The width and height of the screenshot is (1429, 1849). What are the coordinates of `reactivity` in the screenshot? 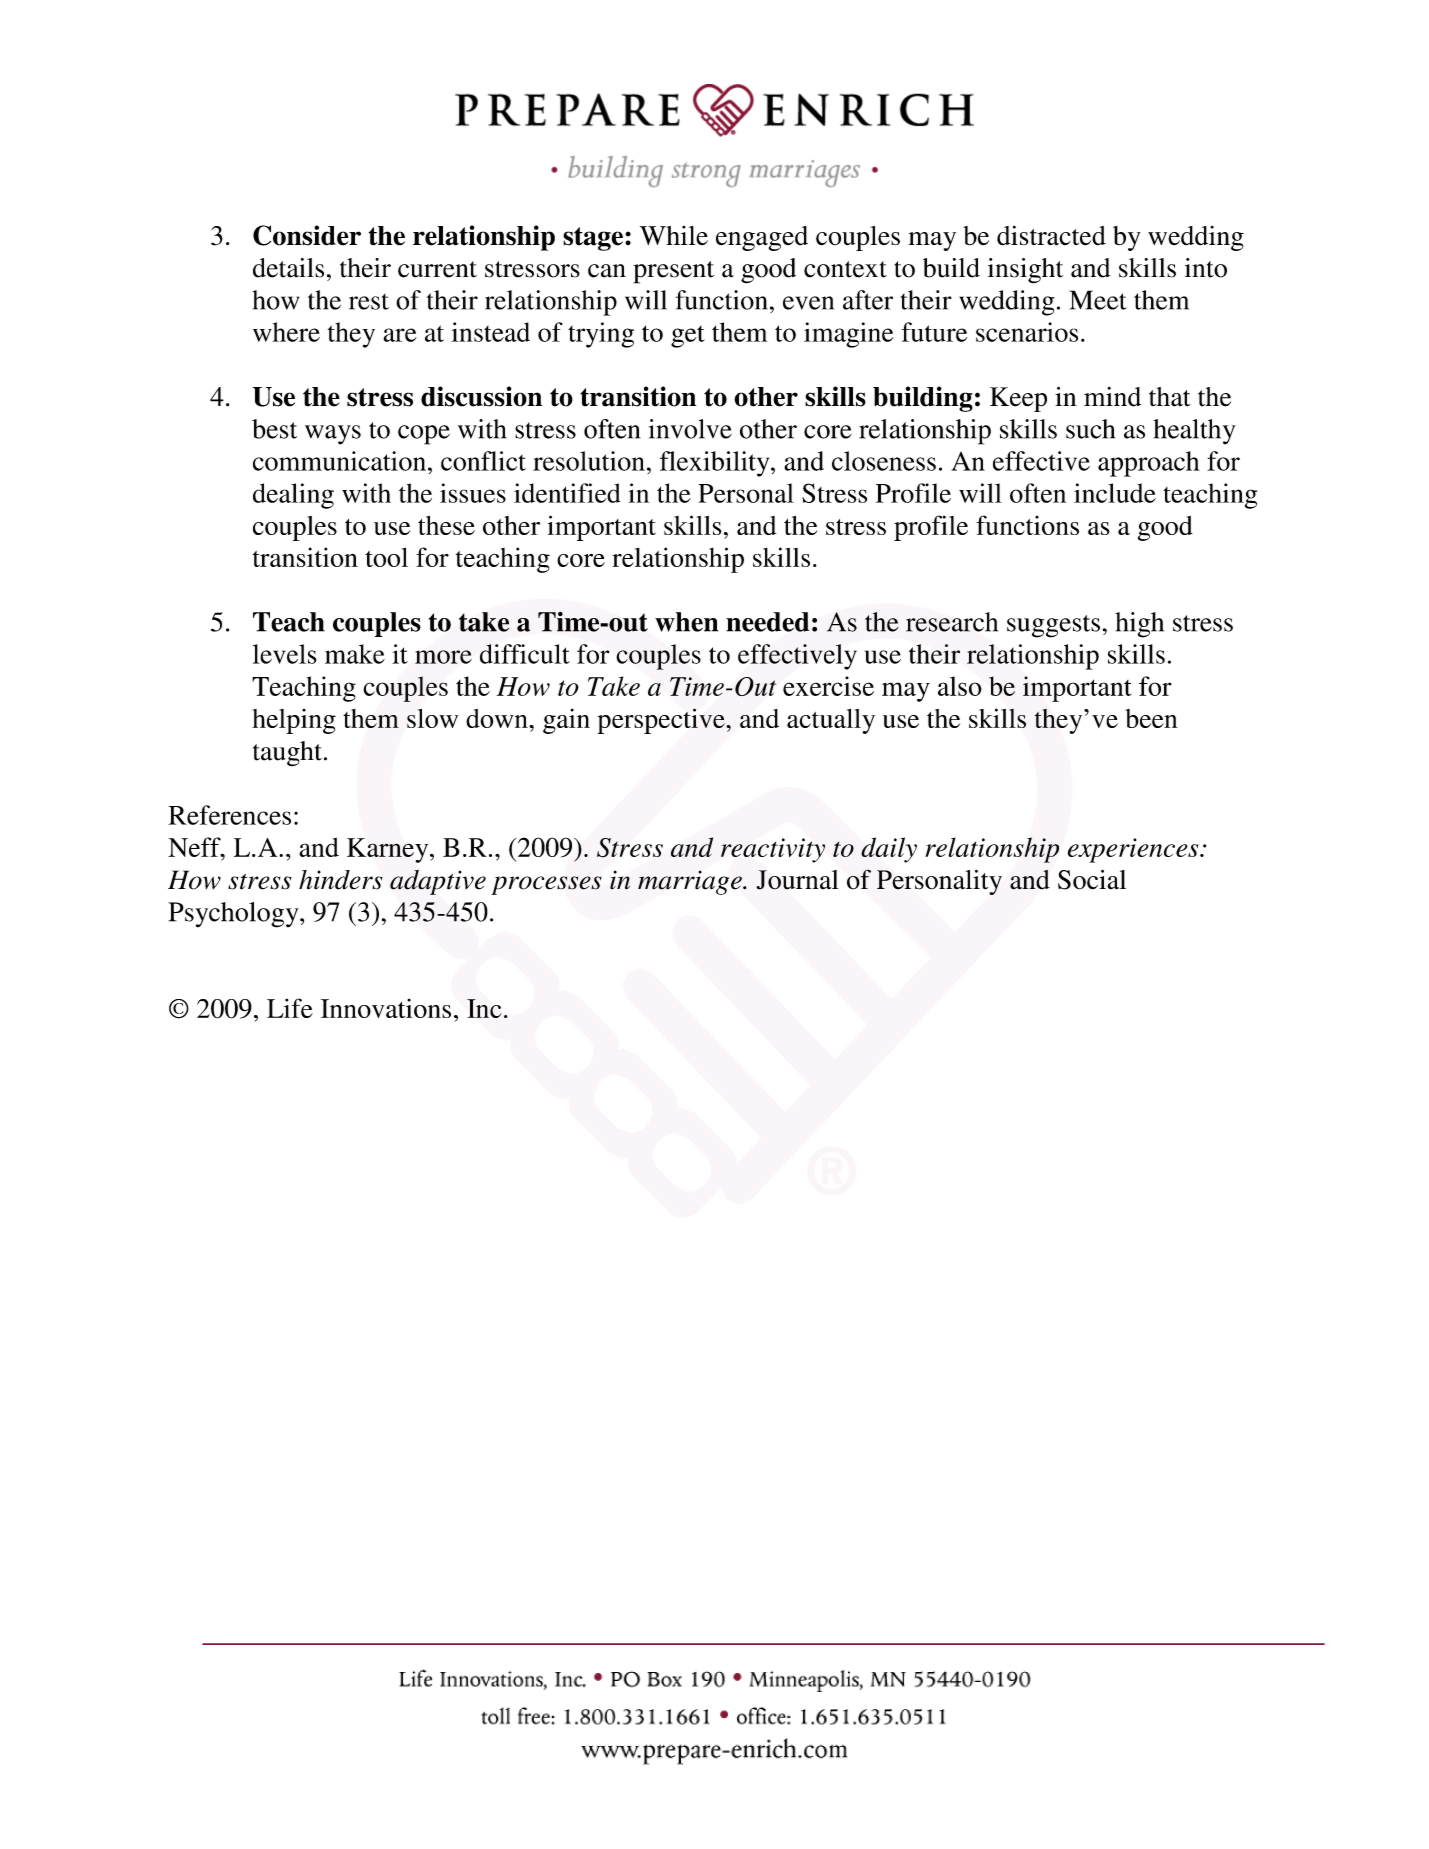 It's located at (773, 850).
